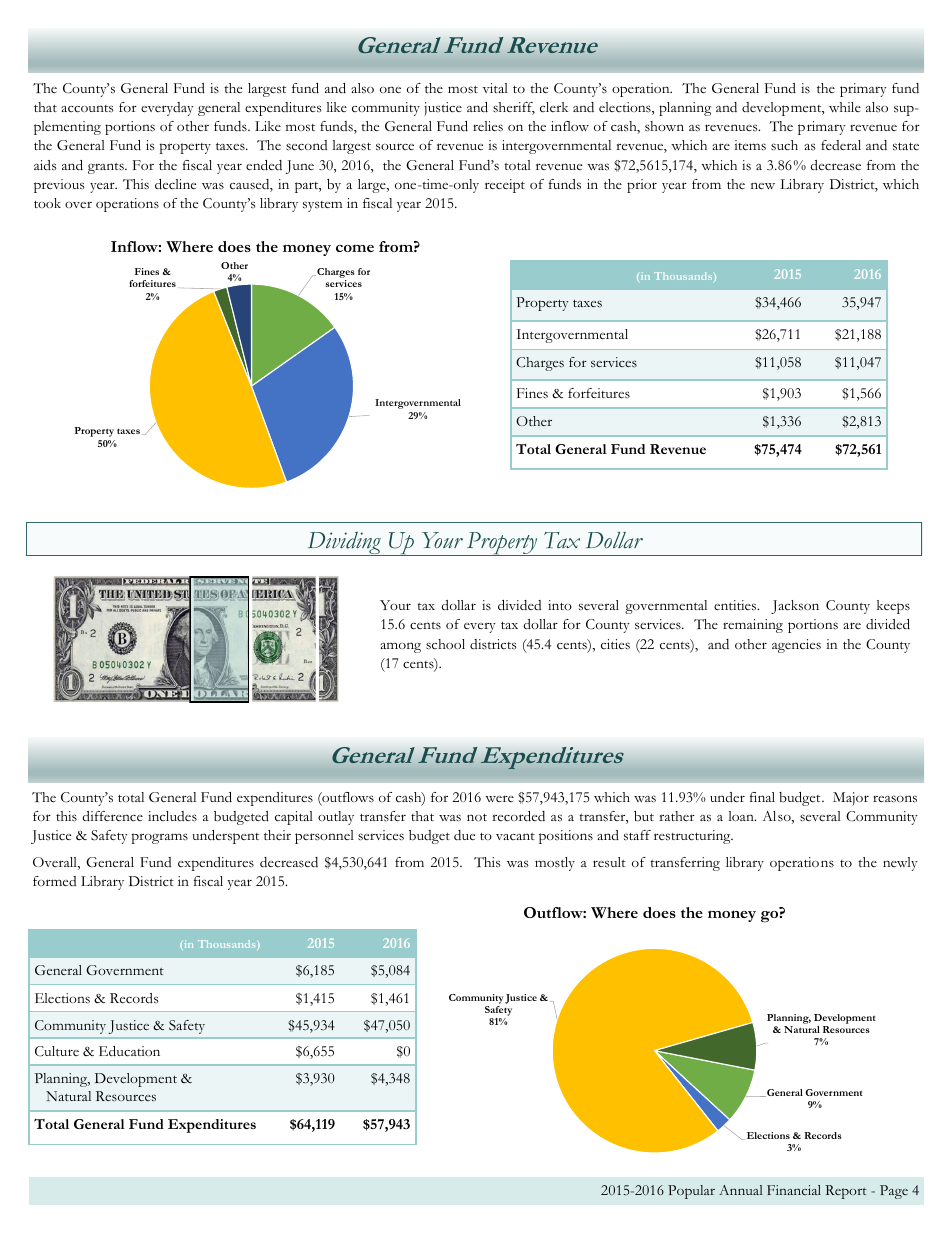 This page has width=952, height=1233. What do you see at coordinates (691, 1192) in the page?
I see `Popular` at bounding box center [691, 1192].
